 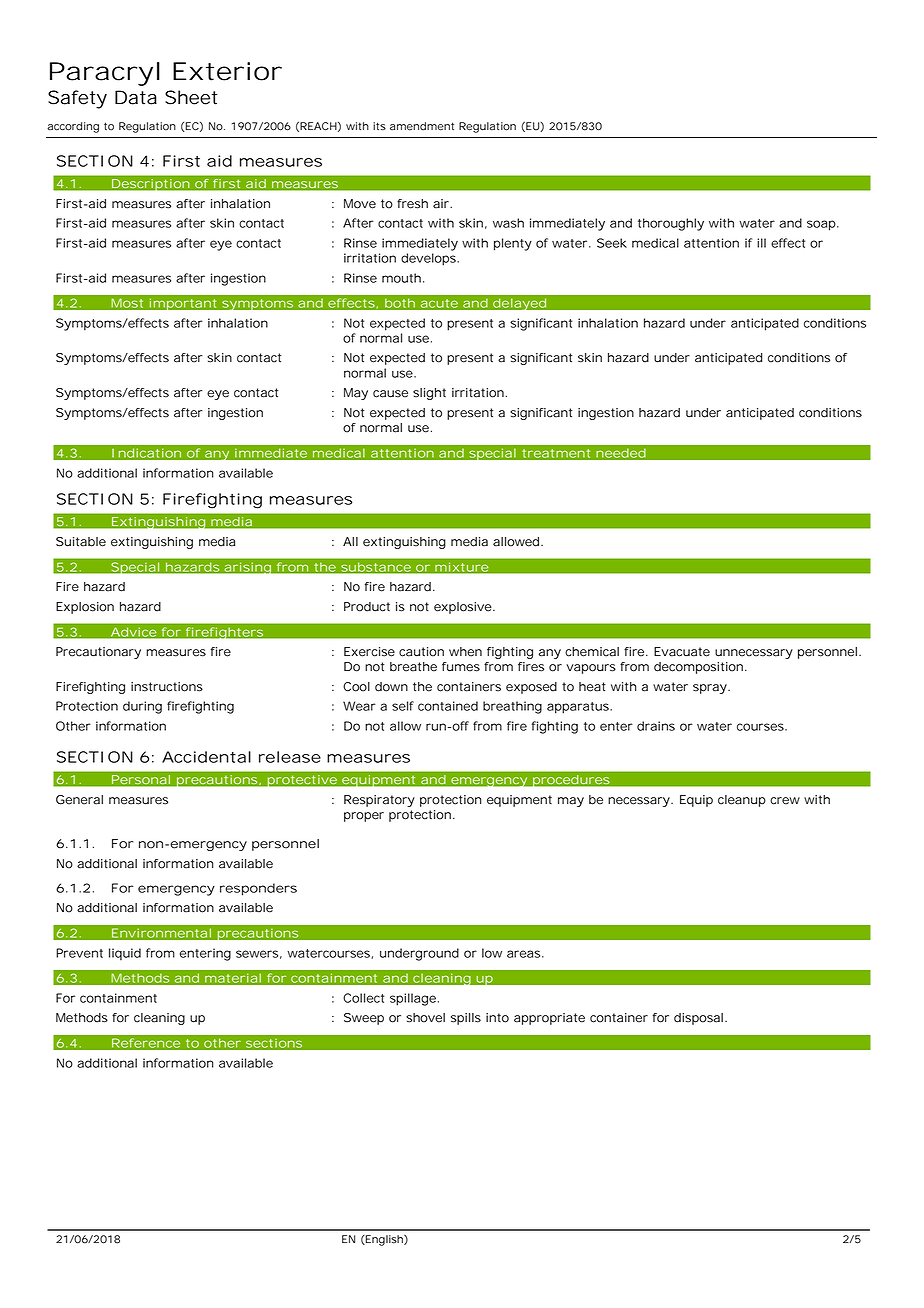 What do you see at coordinates (711, 689) in the page?
I see `spray` at bounding box center [711, 689].
